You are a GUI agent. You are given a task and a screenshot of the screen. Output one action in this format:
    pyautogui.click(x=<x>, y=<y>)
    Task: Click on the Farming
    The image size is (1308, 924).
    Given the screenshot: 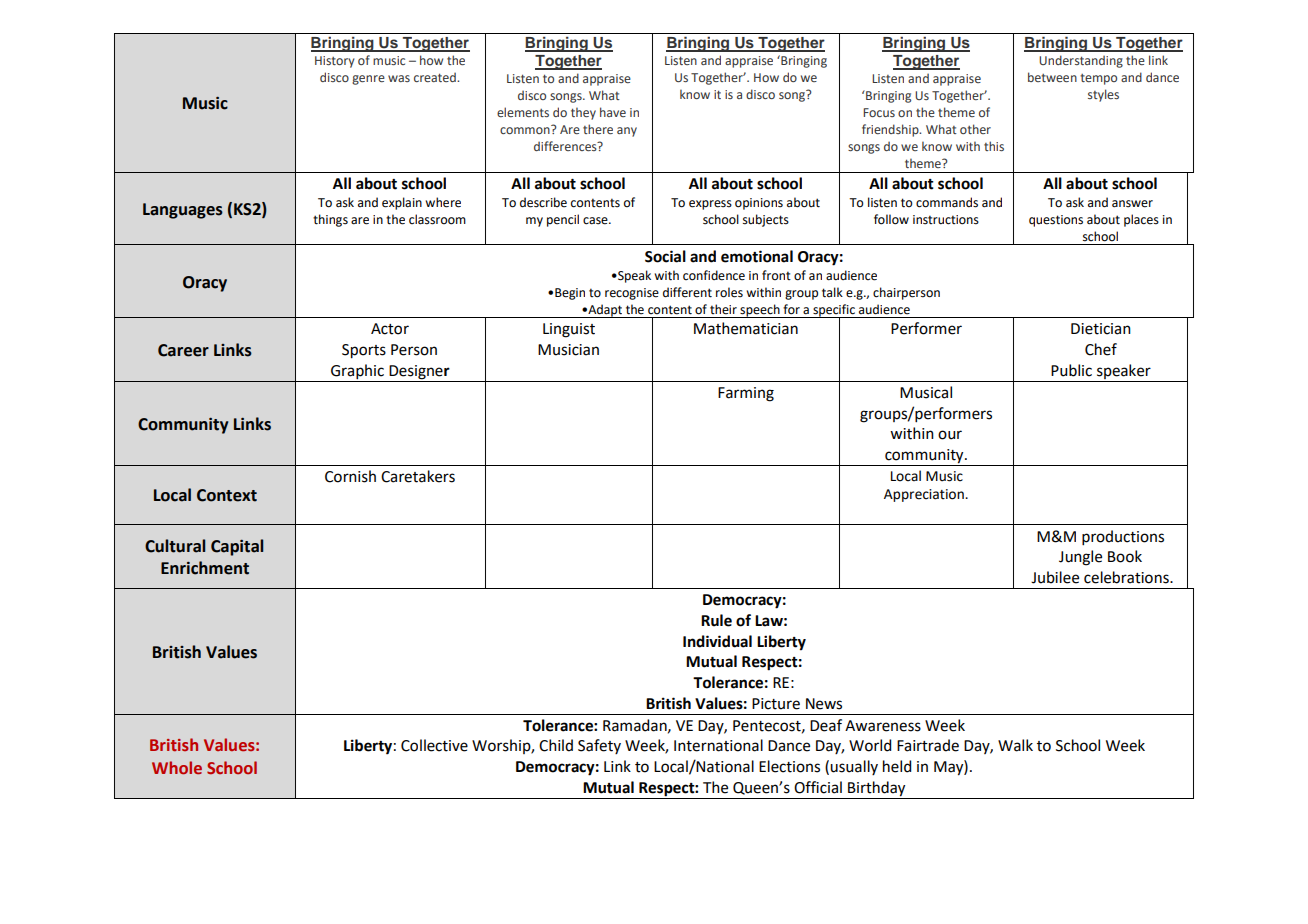 What is the action you would take?
    pyautogui.click(x=746, y=394)
